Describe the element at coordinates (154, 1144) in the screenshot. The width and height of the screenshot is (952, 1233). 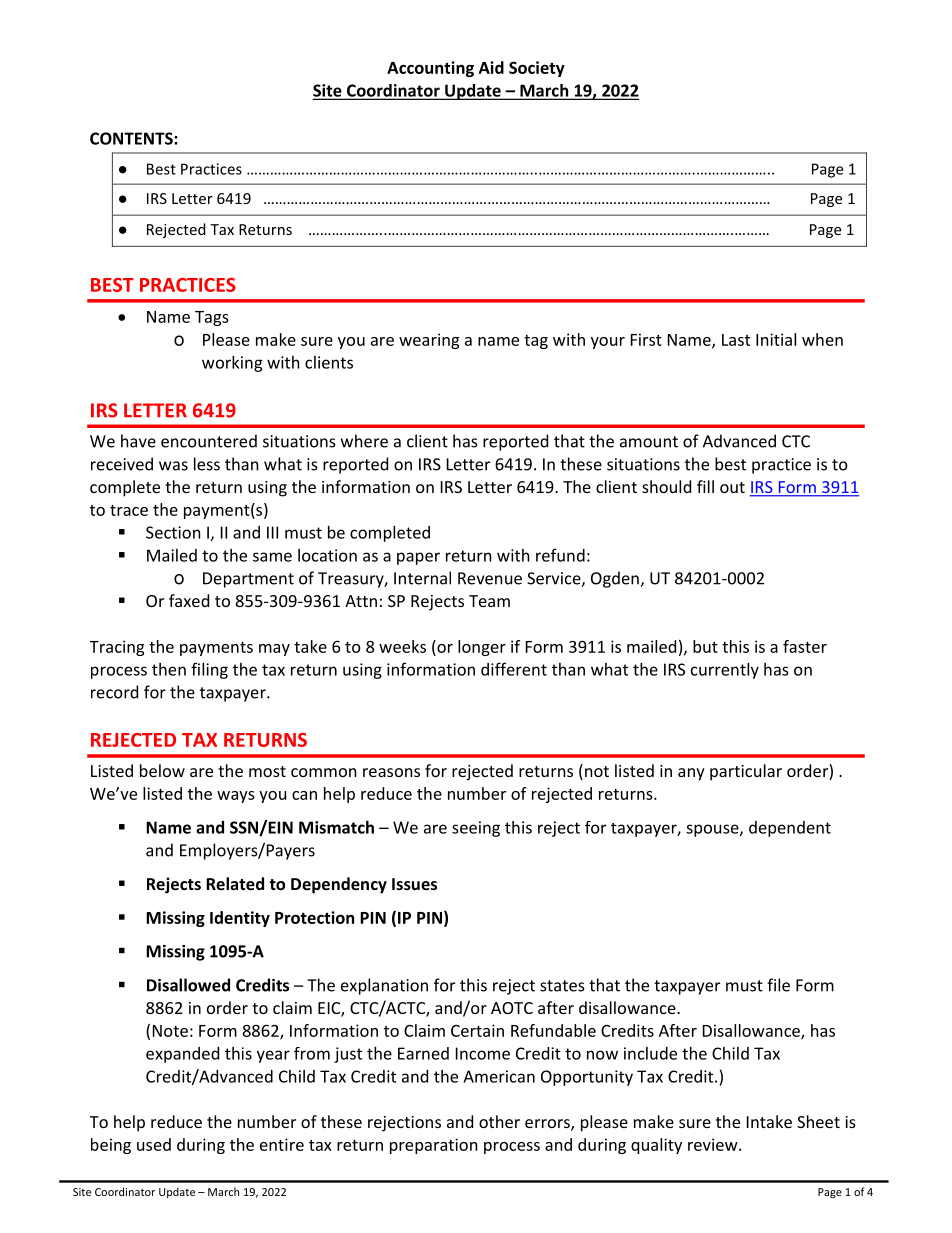
I see `used` at that location.
